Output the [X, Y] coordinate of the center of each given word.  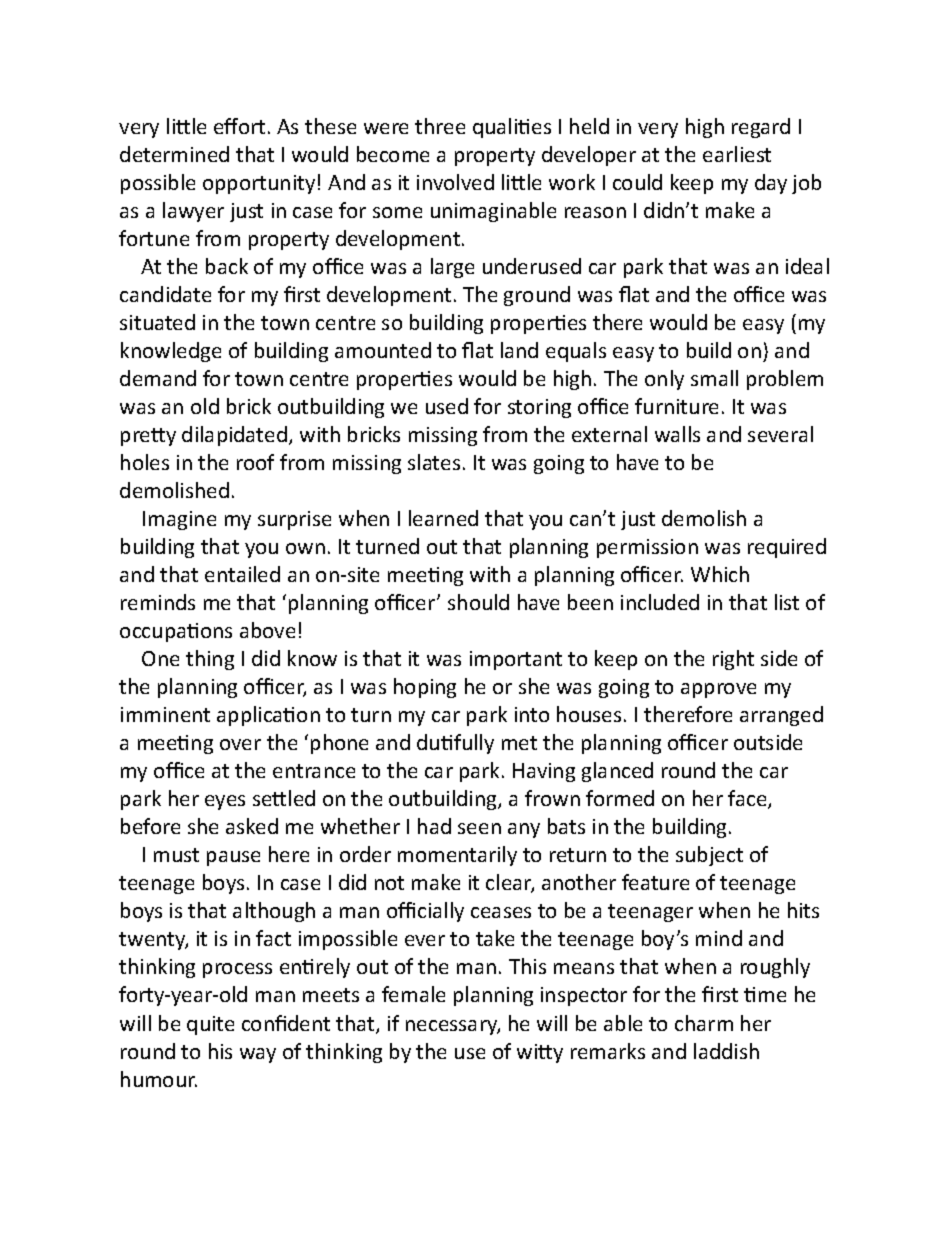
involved [455, 182]
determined [174, 154]
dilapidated [234, 436]
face [748, 799]
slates [434, 462]
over [240, 744]
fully [474, 744]
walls [677, 434]
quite [210, 1025]
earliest [737, 154]
